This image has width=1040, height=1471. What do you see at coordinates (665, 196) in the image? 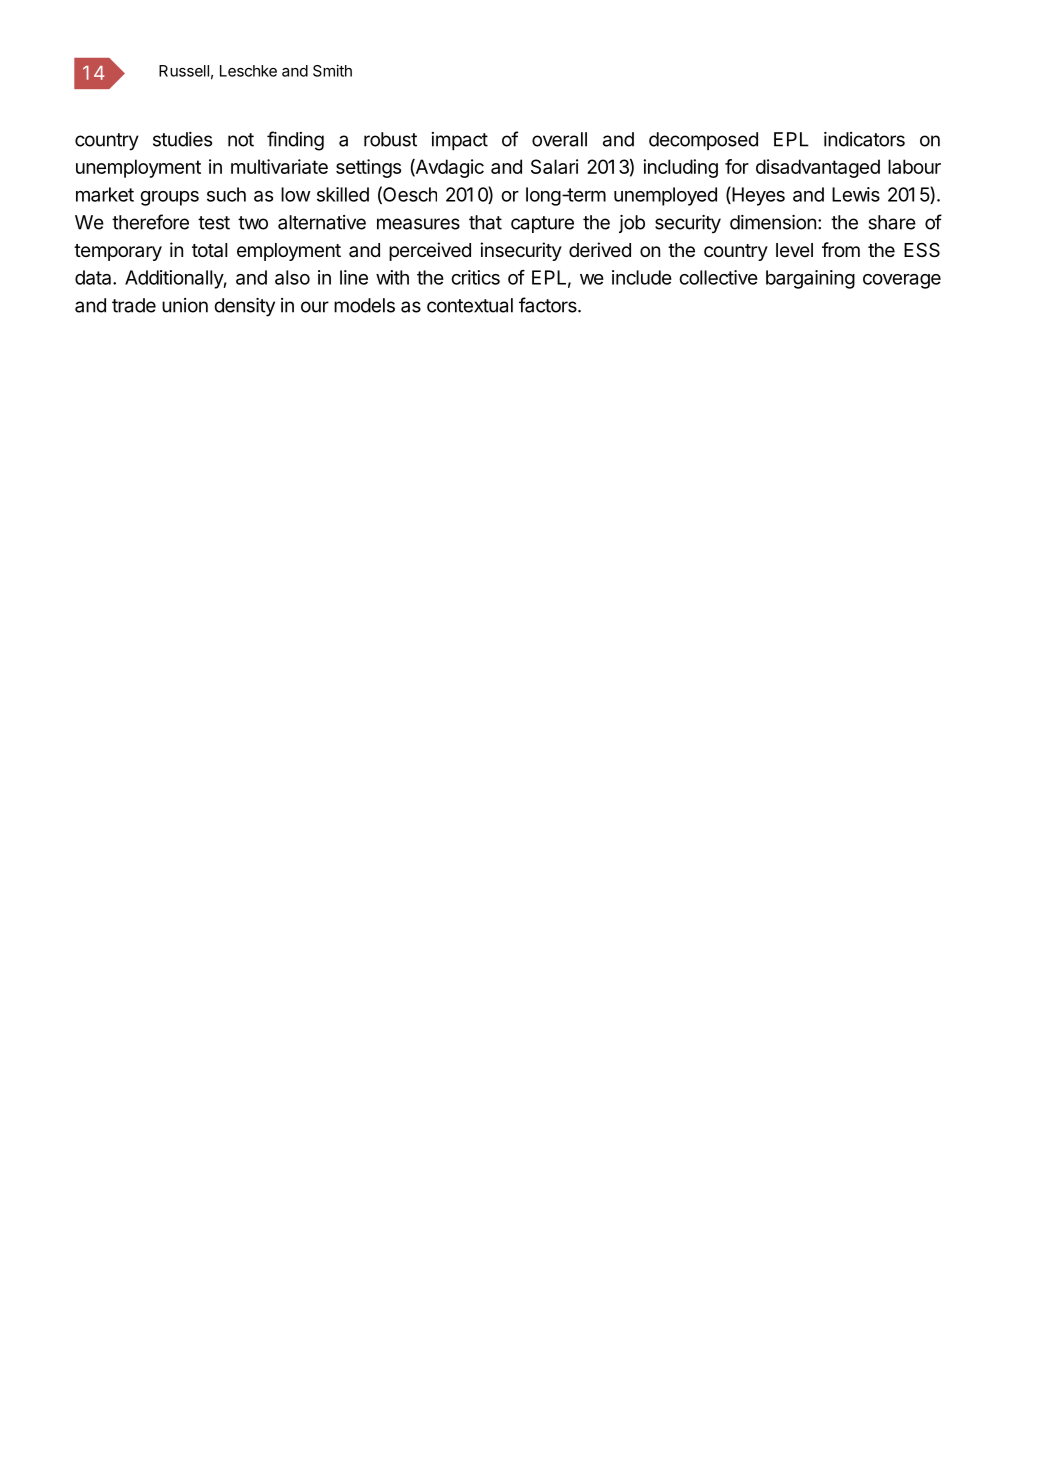
I see `unemployed` at bounding box center [665, 196].
